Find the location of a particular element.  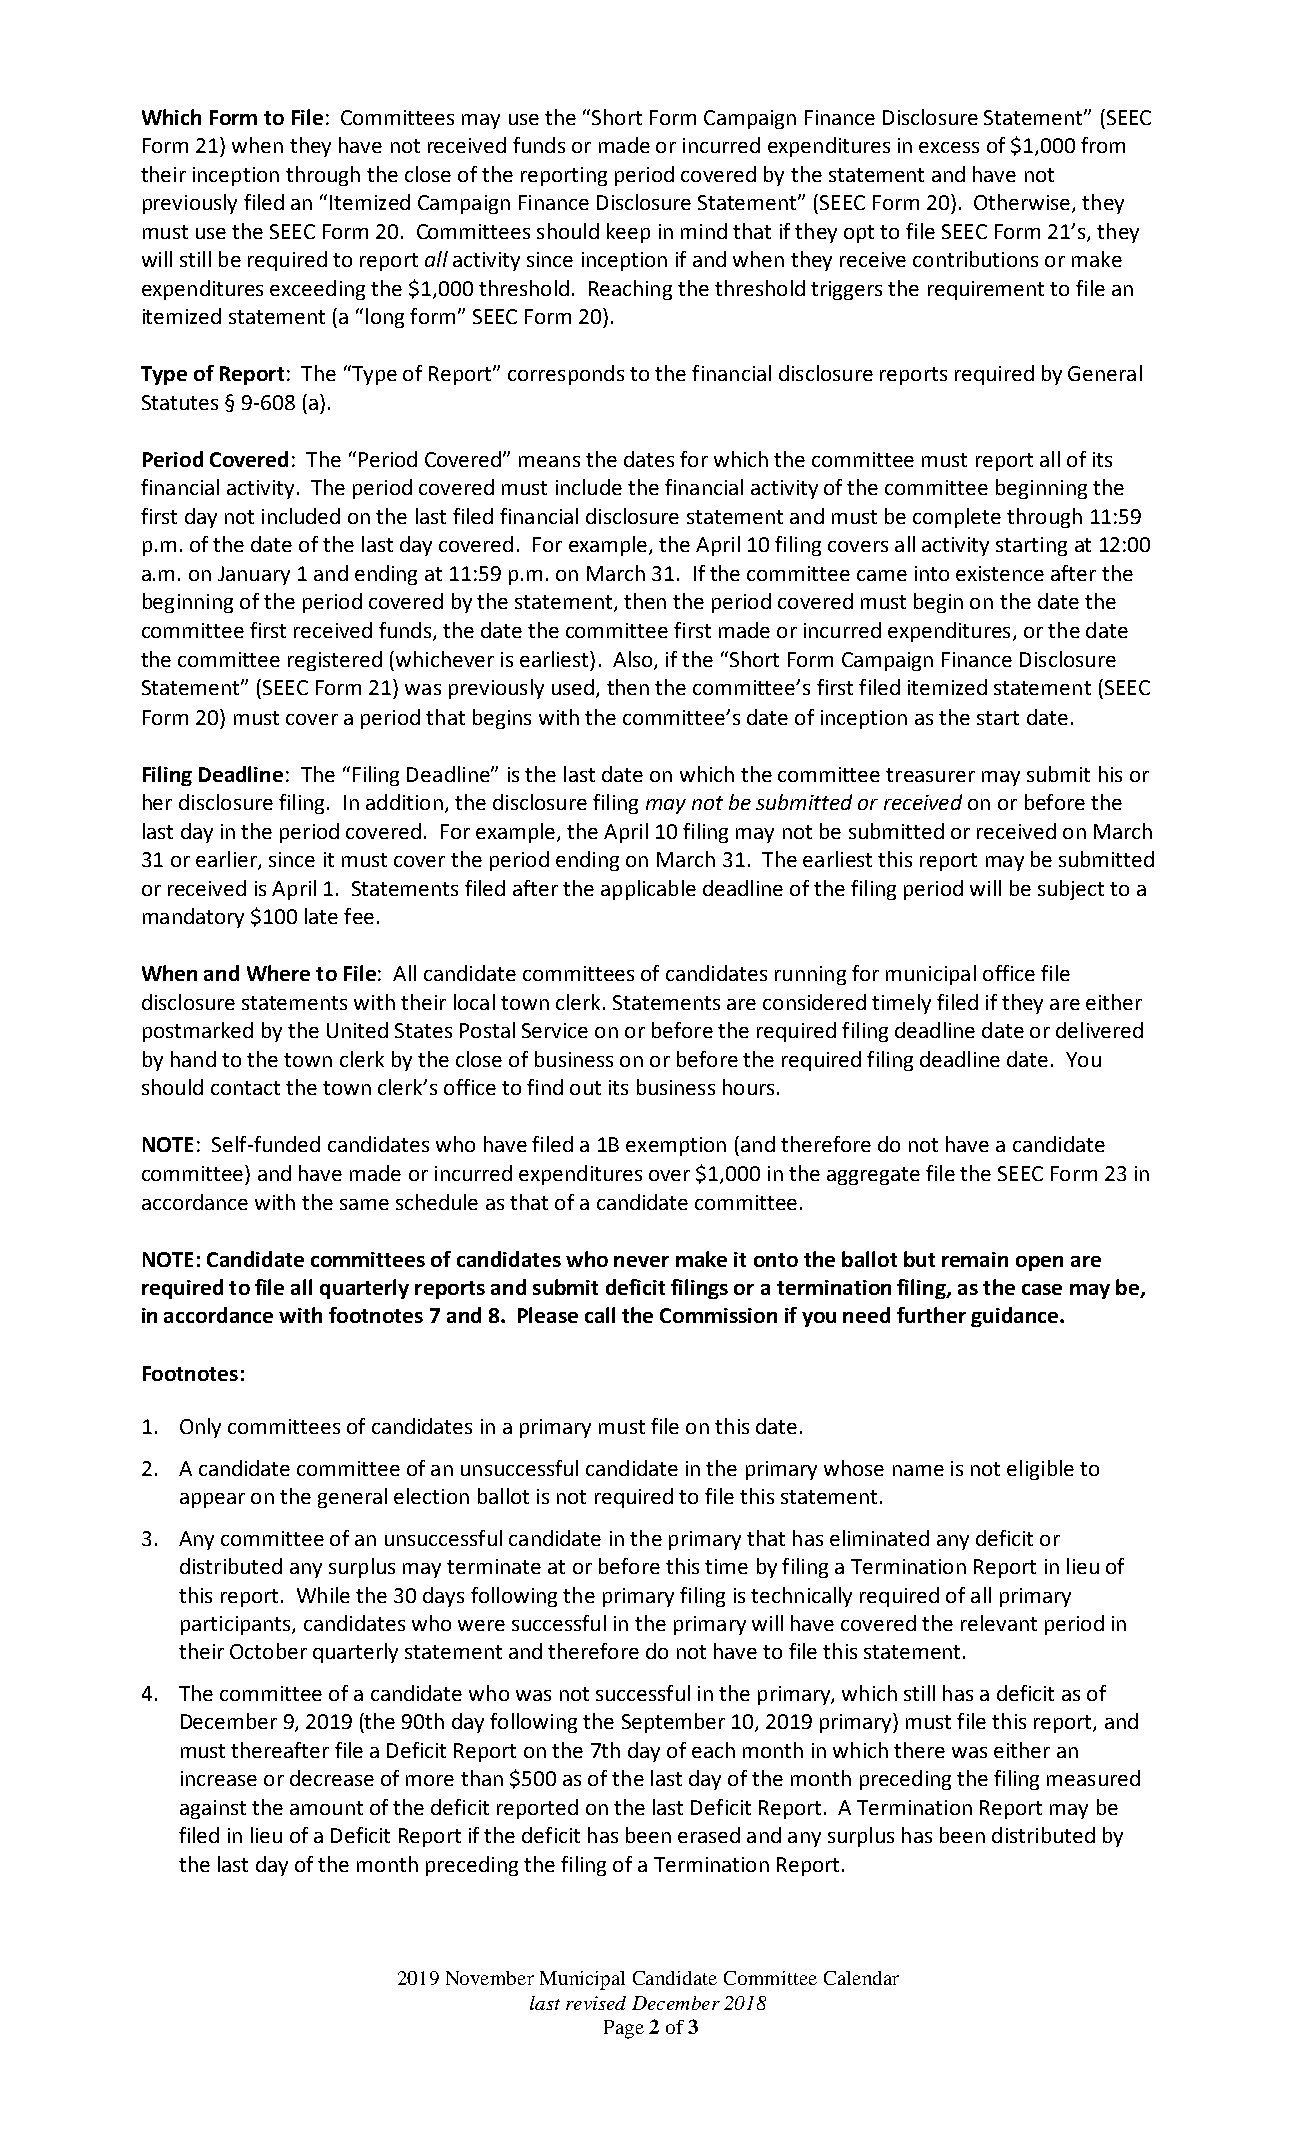

keep is located at coordinates (628, 233).
